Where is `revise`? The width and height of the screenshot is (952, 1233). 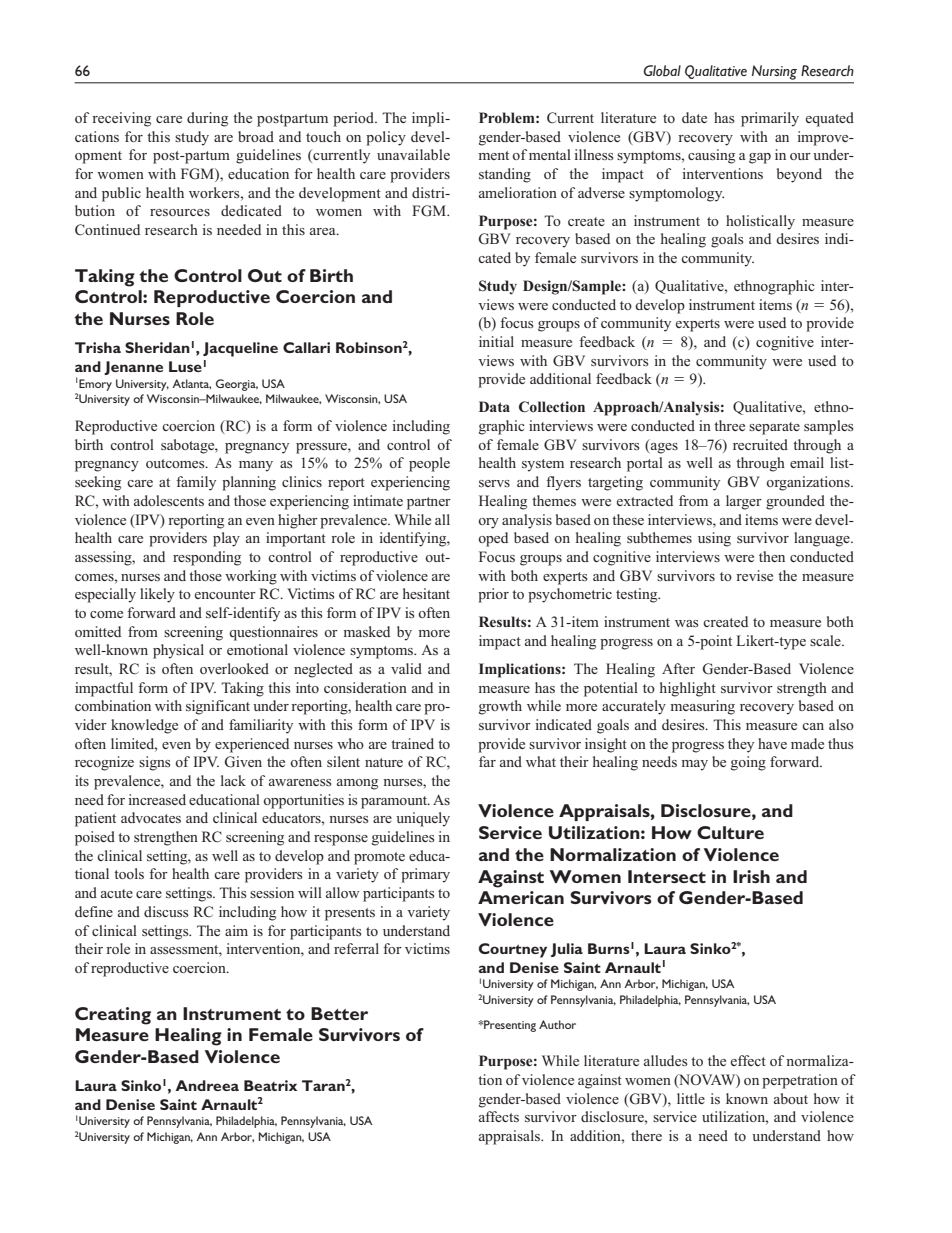
revise is located at coordinates (754, 575).
